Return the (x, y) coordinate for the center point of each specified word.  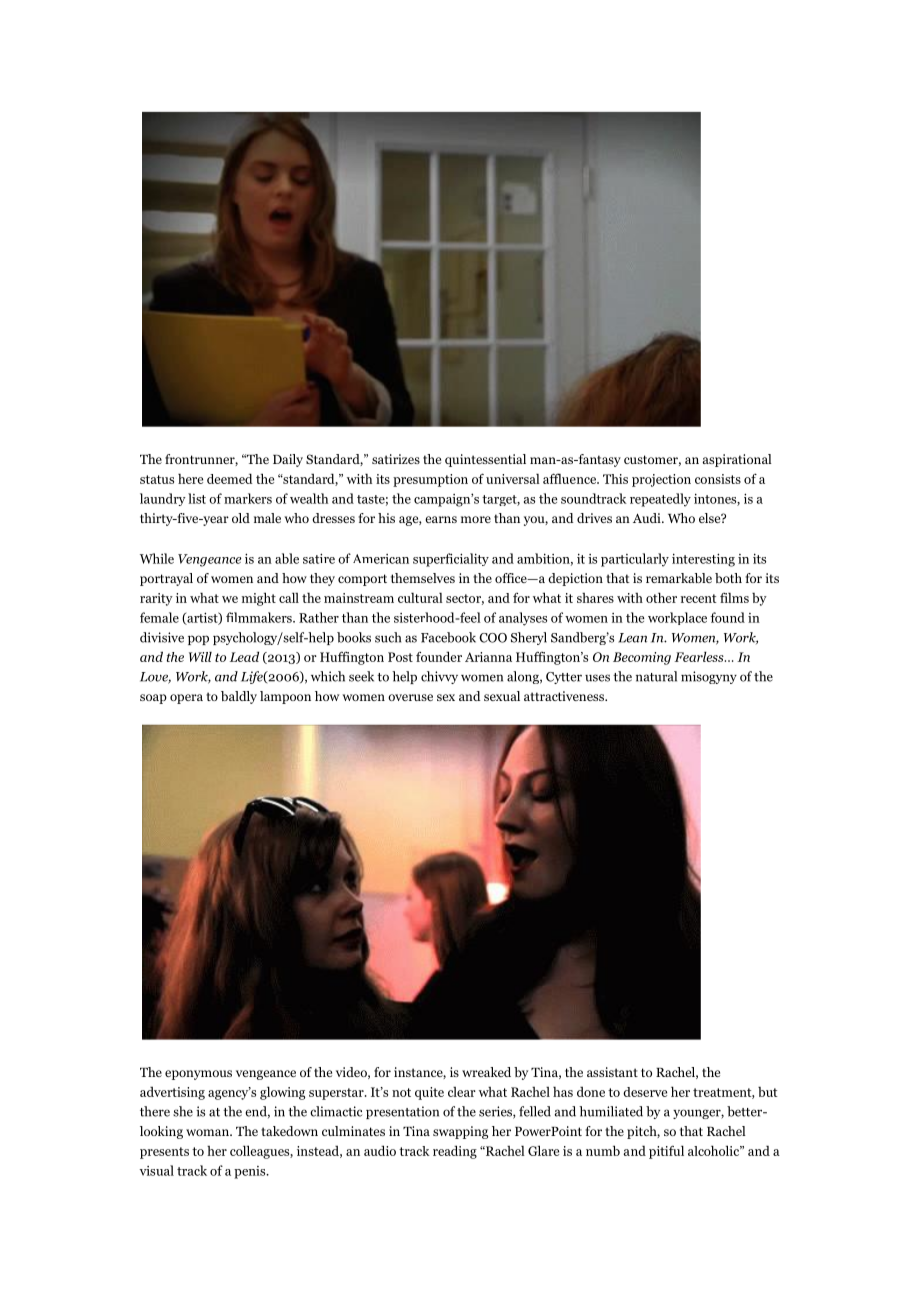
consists (718, 479)
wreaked (486, 1072)
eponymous (198, 1075)
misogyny (709, 677)
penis (251, 1172)
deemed (230, 478)
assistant (612, 1072)
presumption (430, 480)
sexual (502, 696)
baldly (239, 697)
